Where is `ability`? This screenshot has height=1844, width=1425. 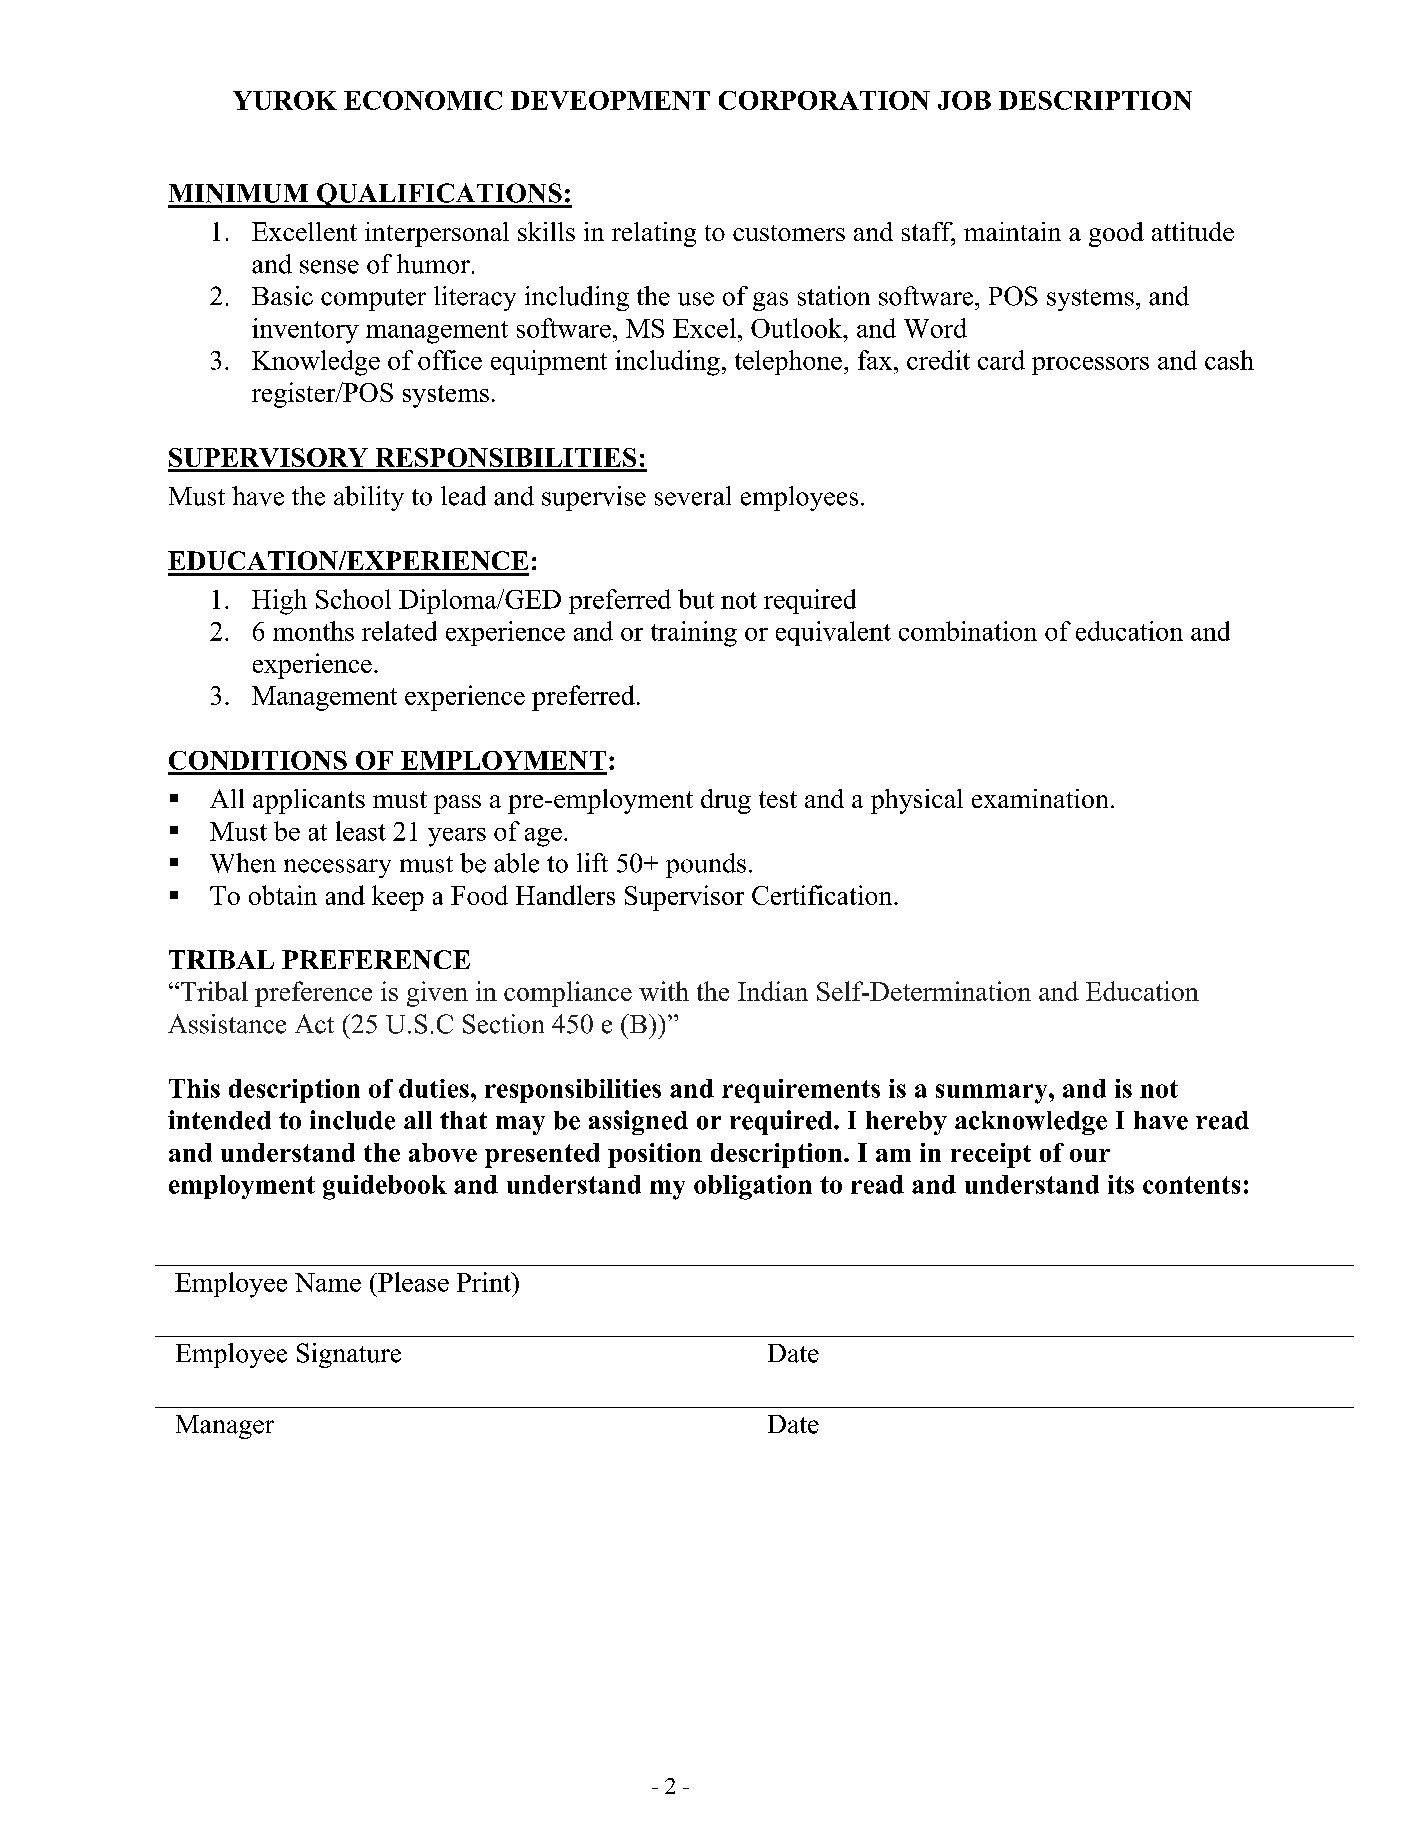 ability is located at coordinates (369, 498).
